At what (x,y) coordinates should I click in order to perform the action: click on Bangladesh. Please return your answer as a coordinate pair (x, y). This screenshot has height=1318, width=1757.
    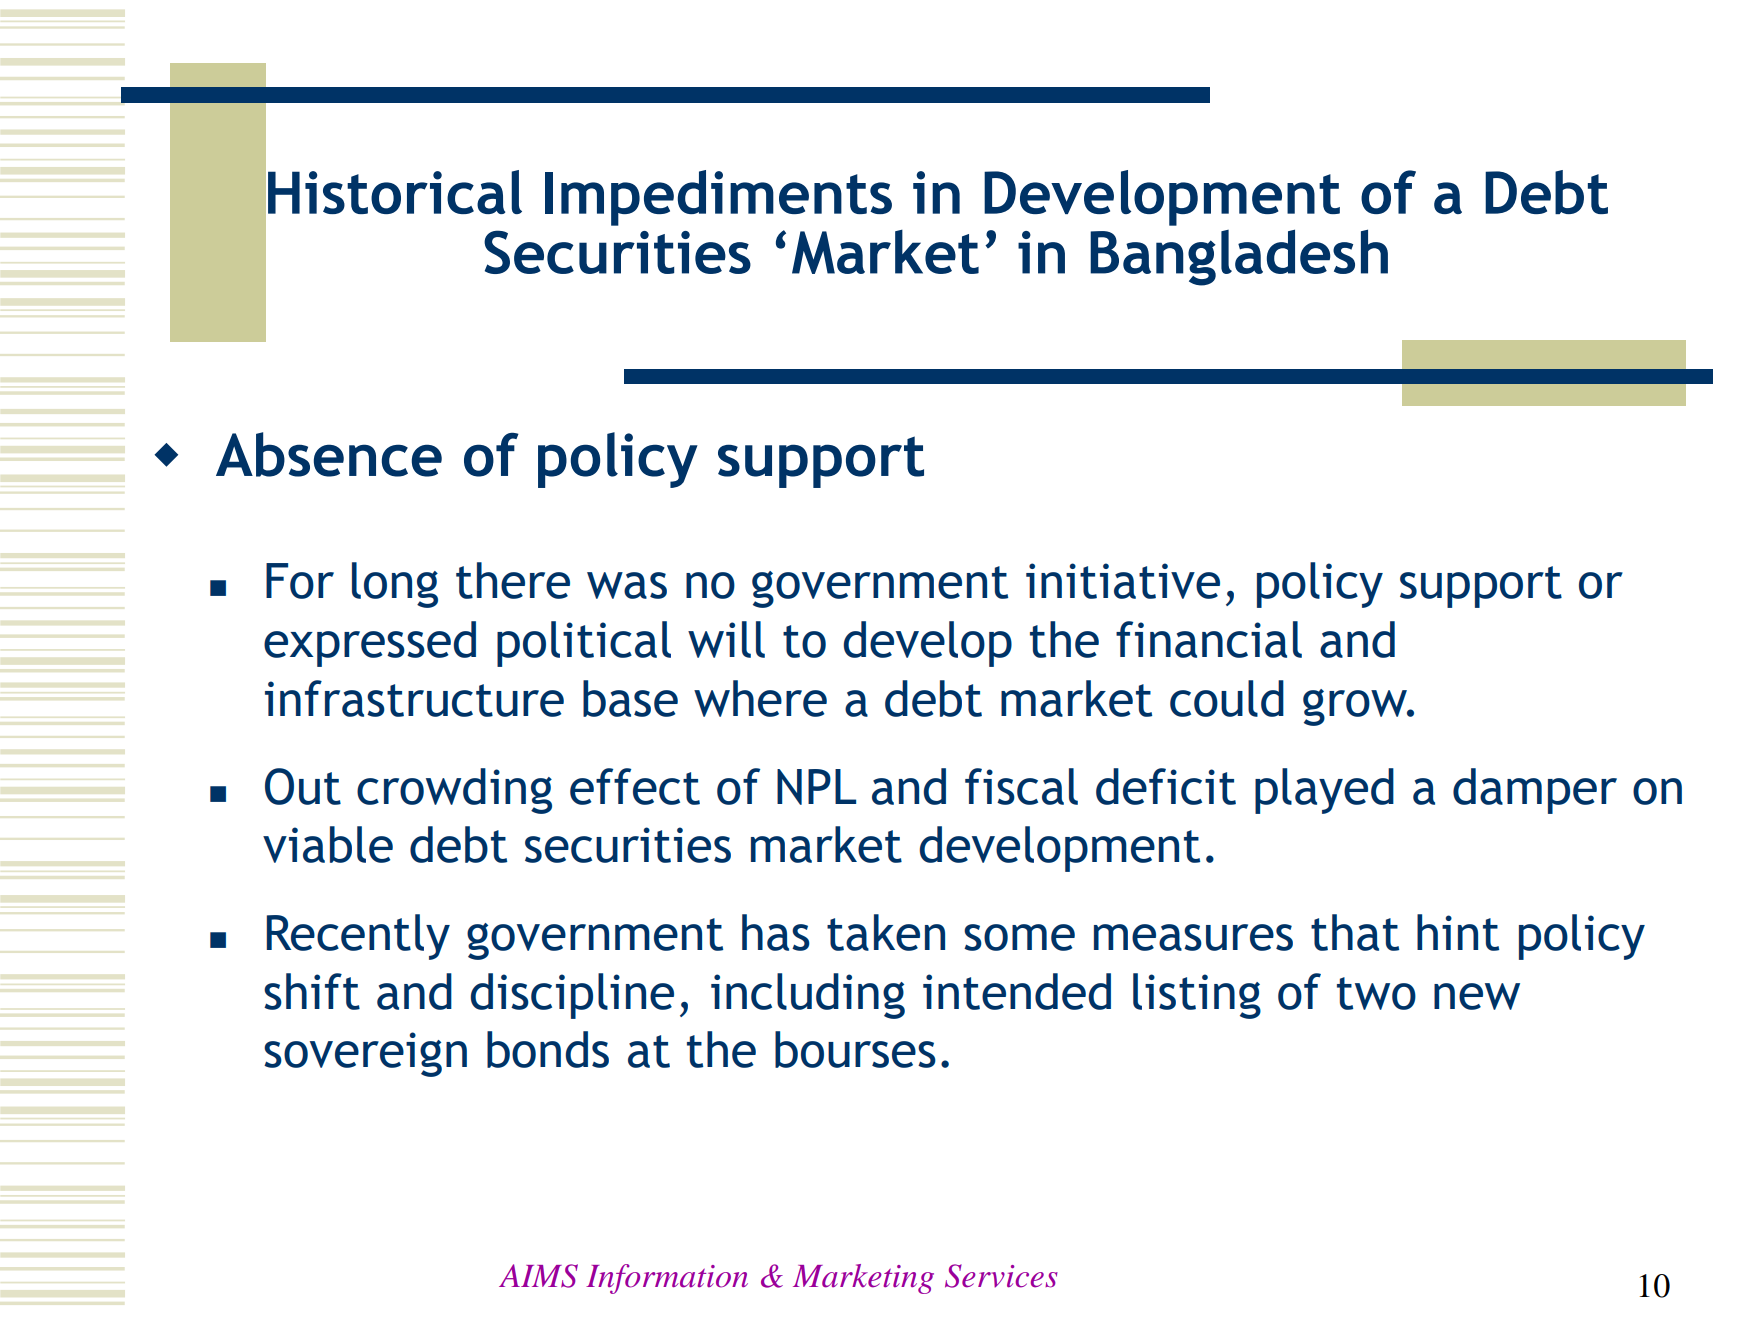
    Looking at the image, I should click on (1239, 257).
